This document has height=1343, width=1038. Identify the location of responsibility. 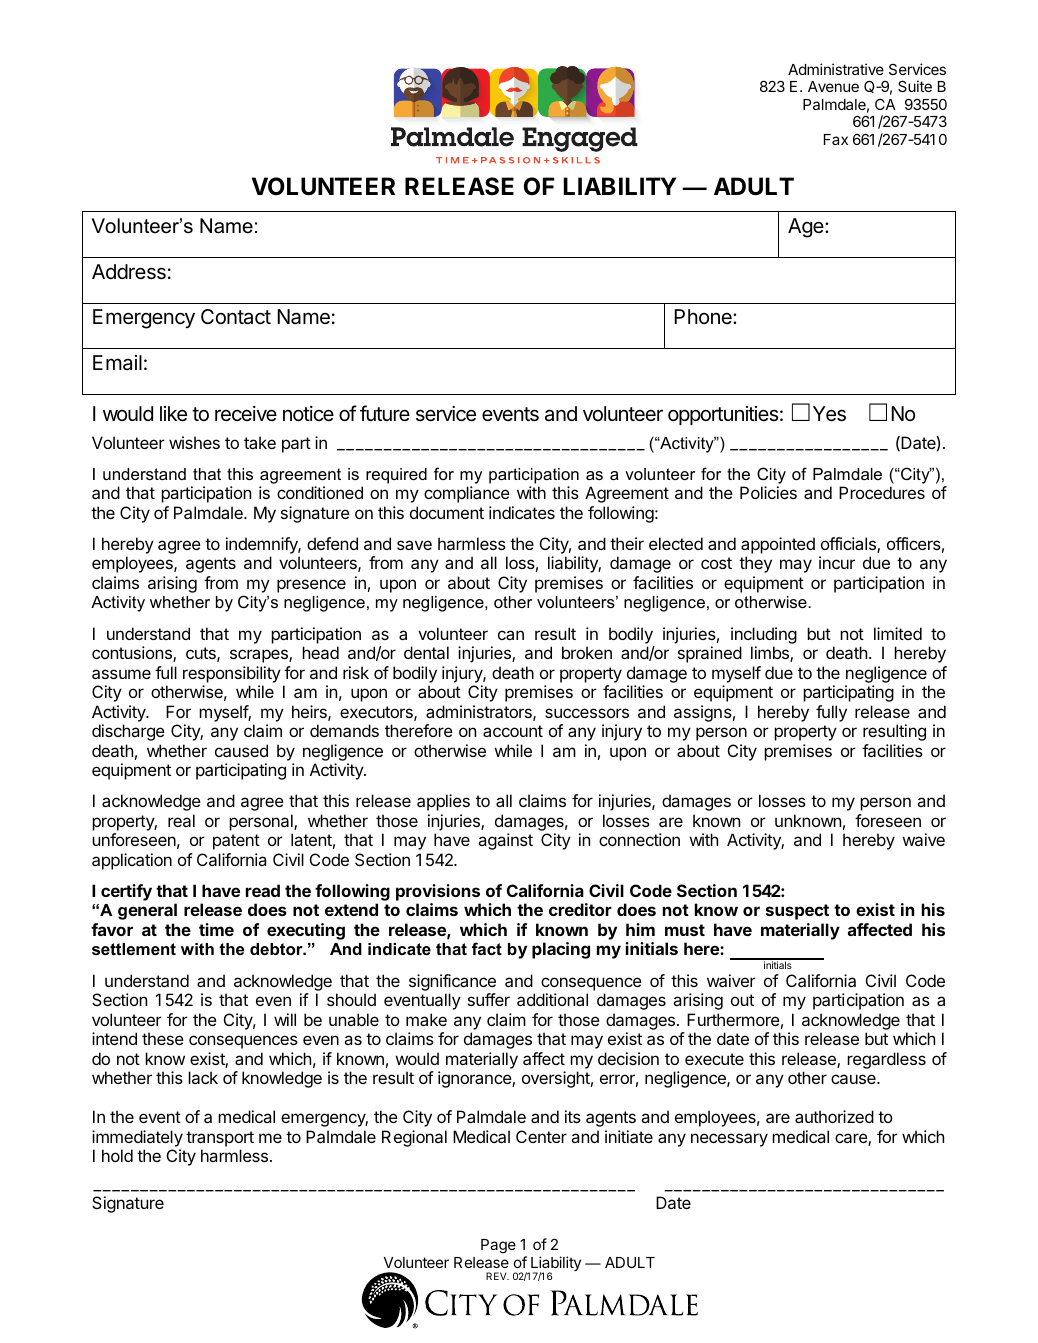
(232, 674).
